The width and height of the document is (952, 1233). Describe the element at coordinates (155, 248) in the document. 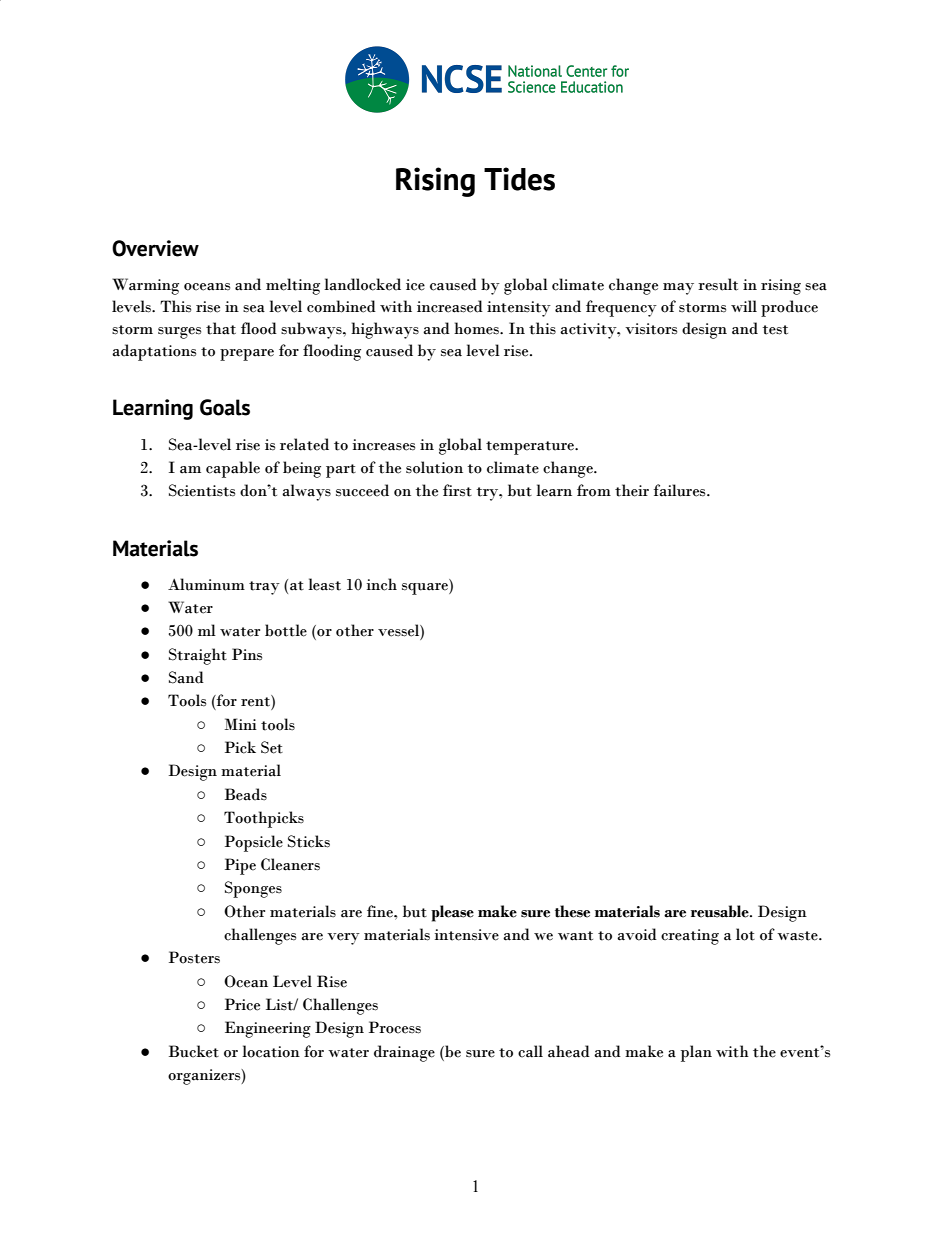

I see `Overview` at that location.
